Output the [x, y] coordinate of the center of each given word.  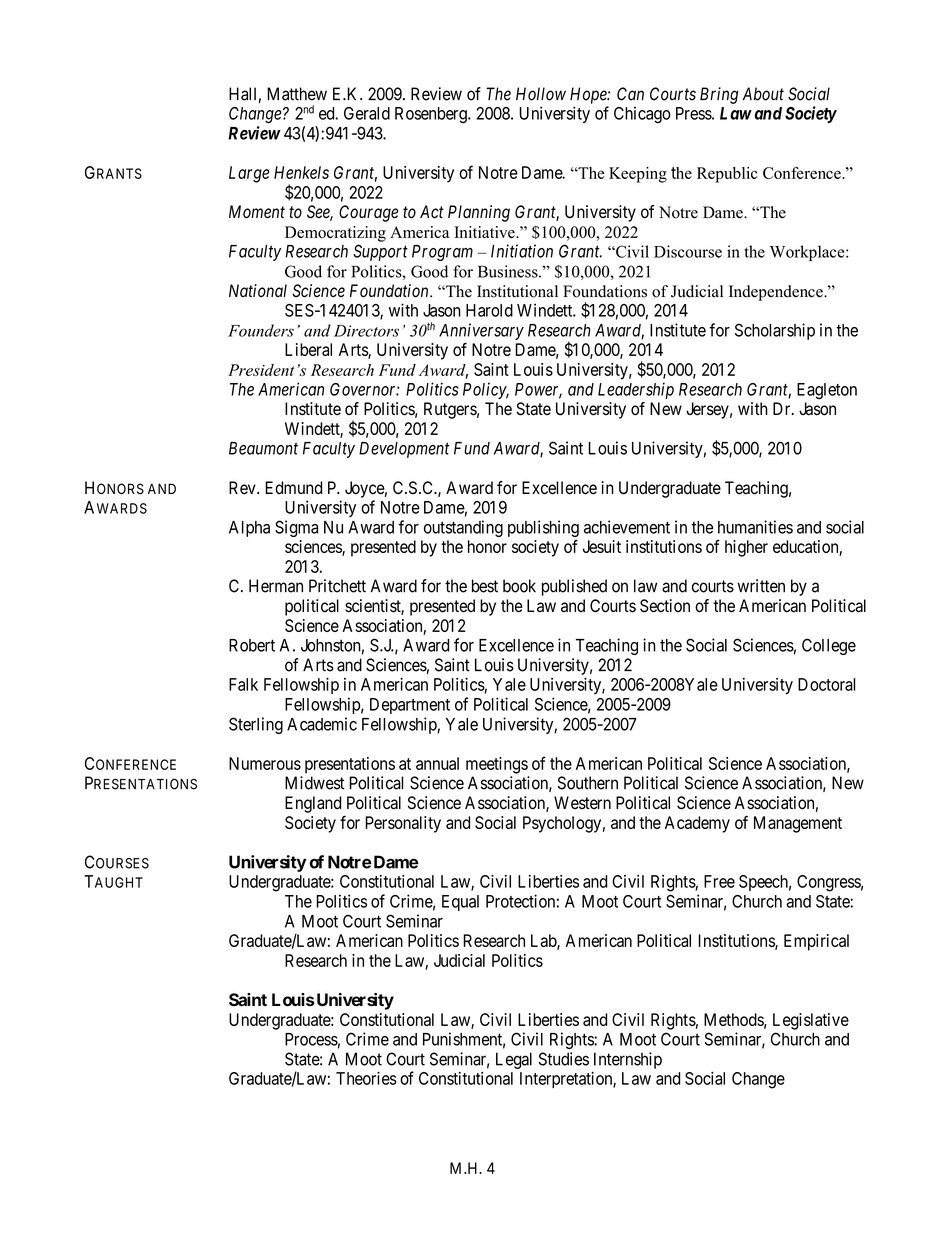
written [761, 586]
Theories [366, 1078]
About [763, 94]
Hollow [541, 94]
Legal [514, 1060]
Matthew [297, 94]
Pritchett [337, 586]
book [519, 586]
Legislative [811, 1021]
